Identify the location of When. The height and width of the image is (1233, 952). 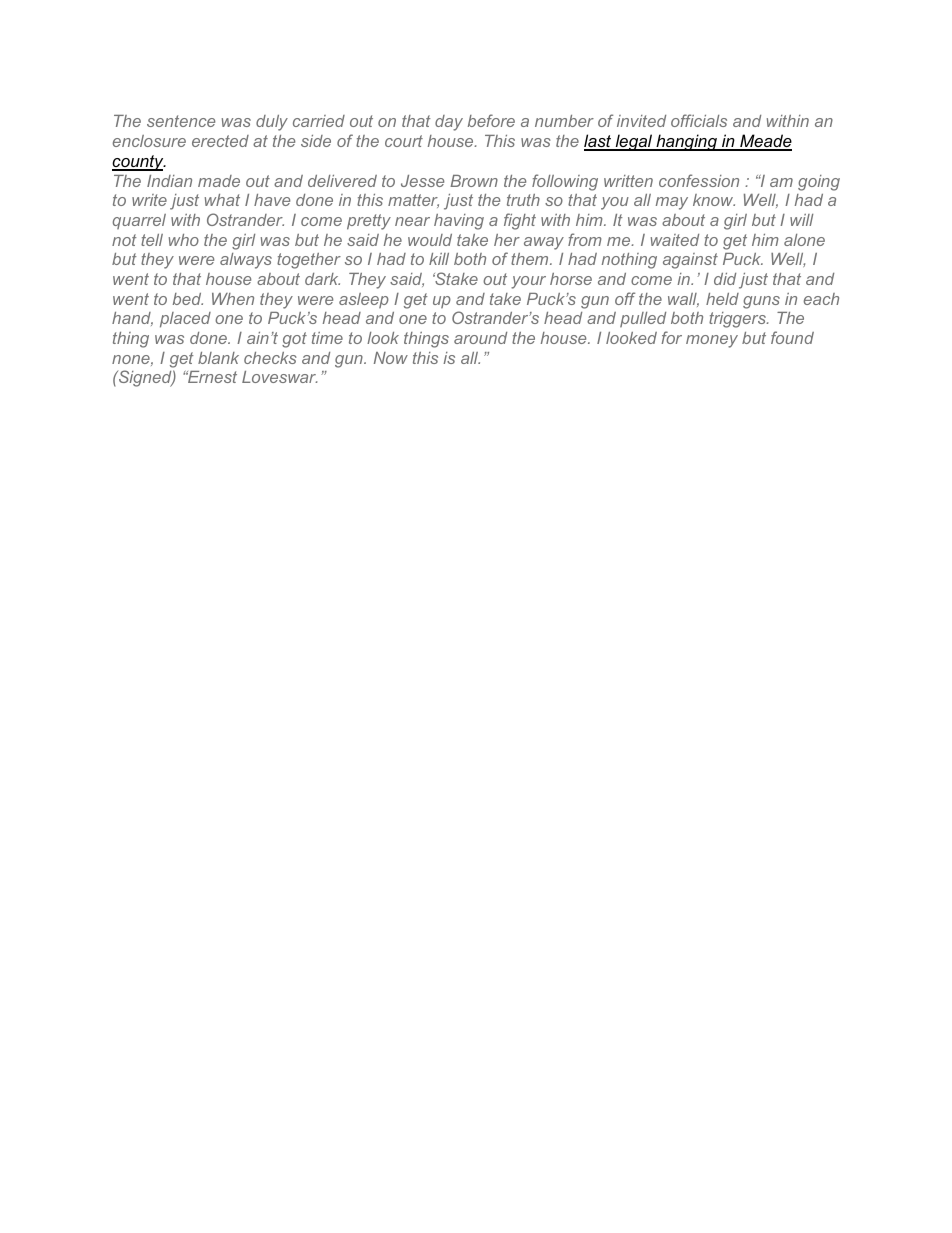
(233, 299).
